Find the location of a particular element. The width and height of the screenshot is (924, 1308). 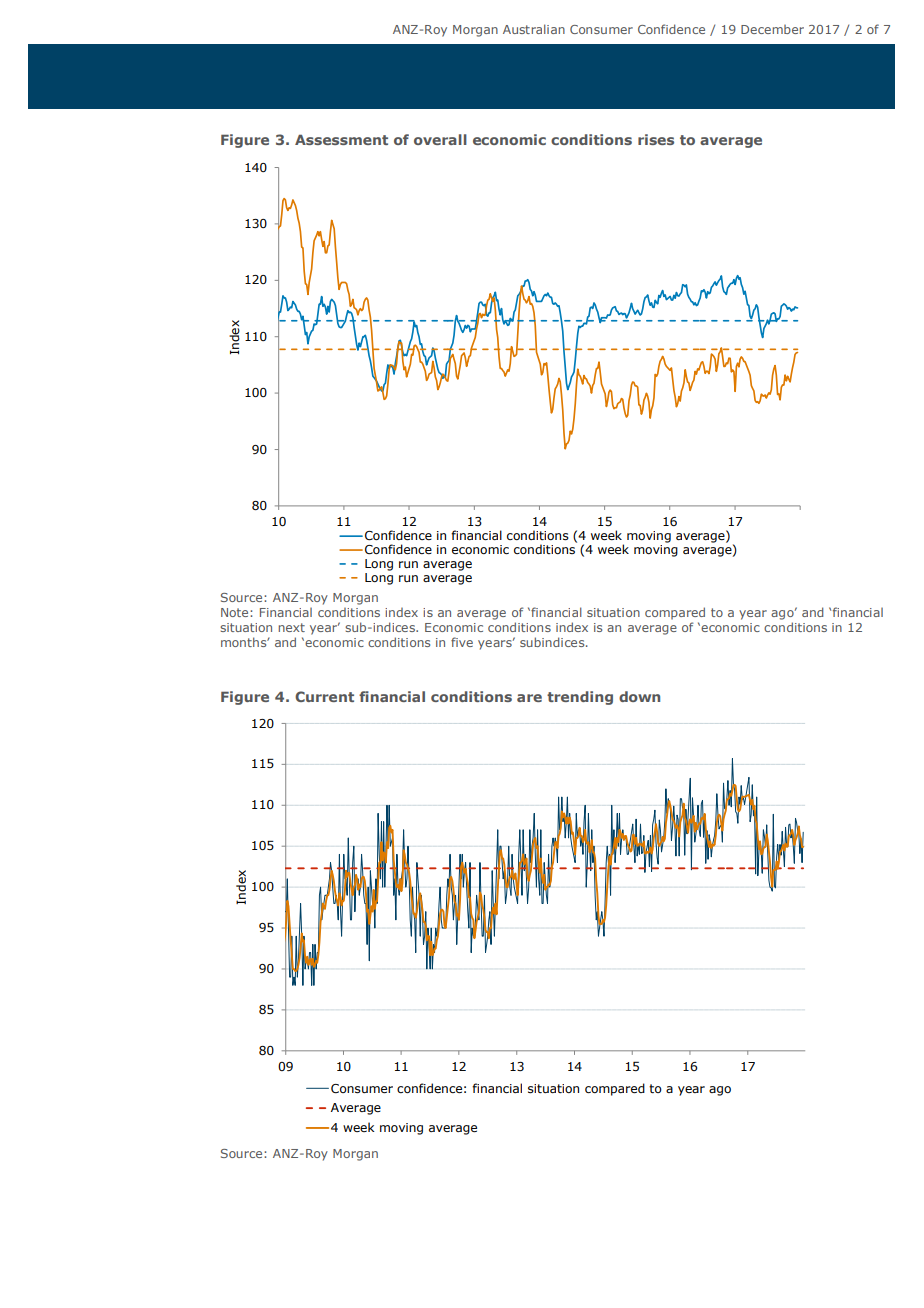

rises is located at coordinates (656, 139).
